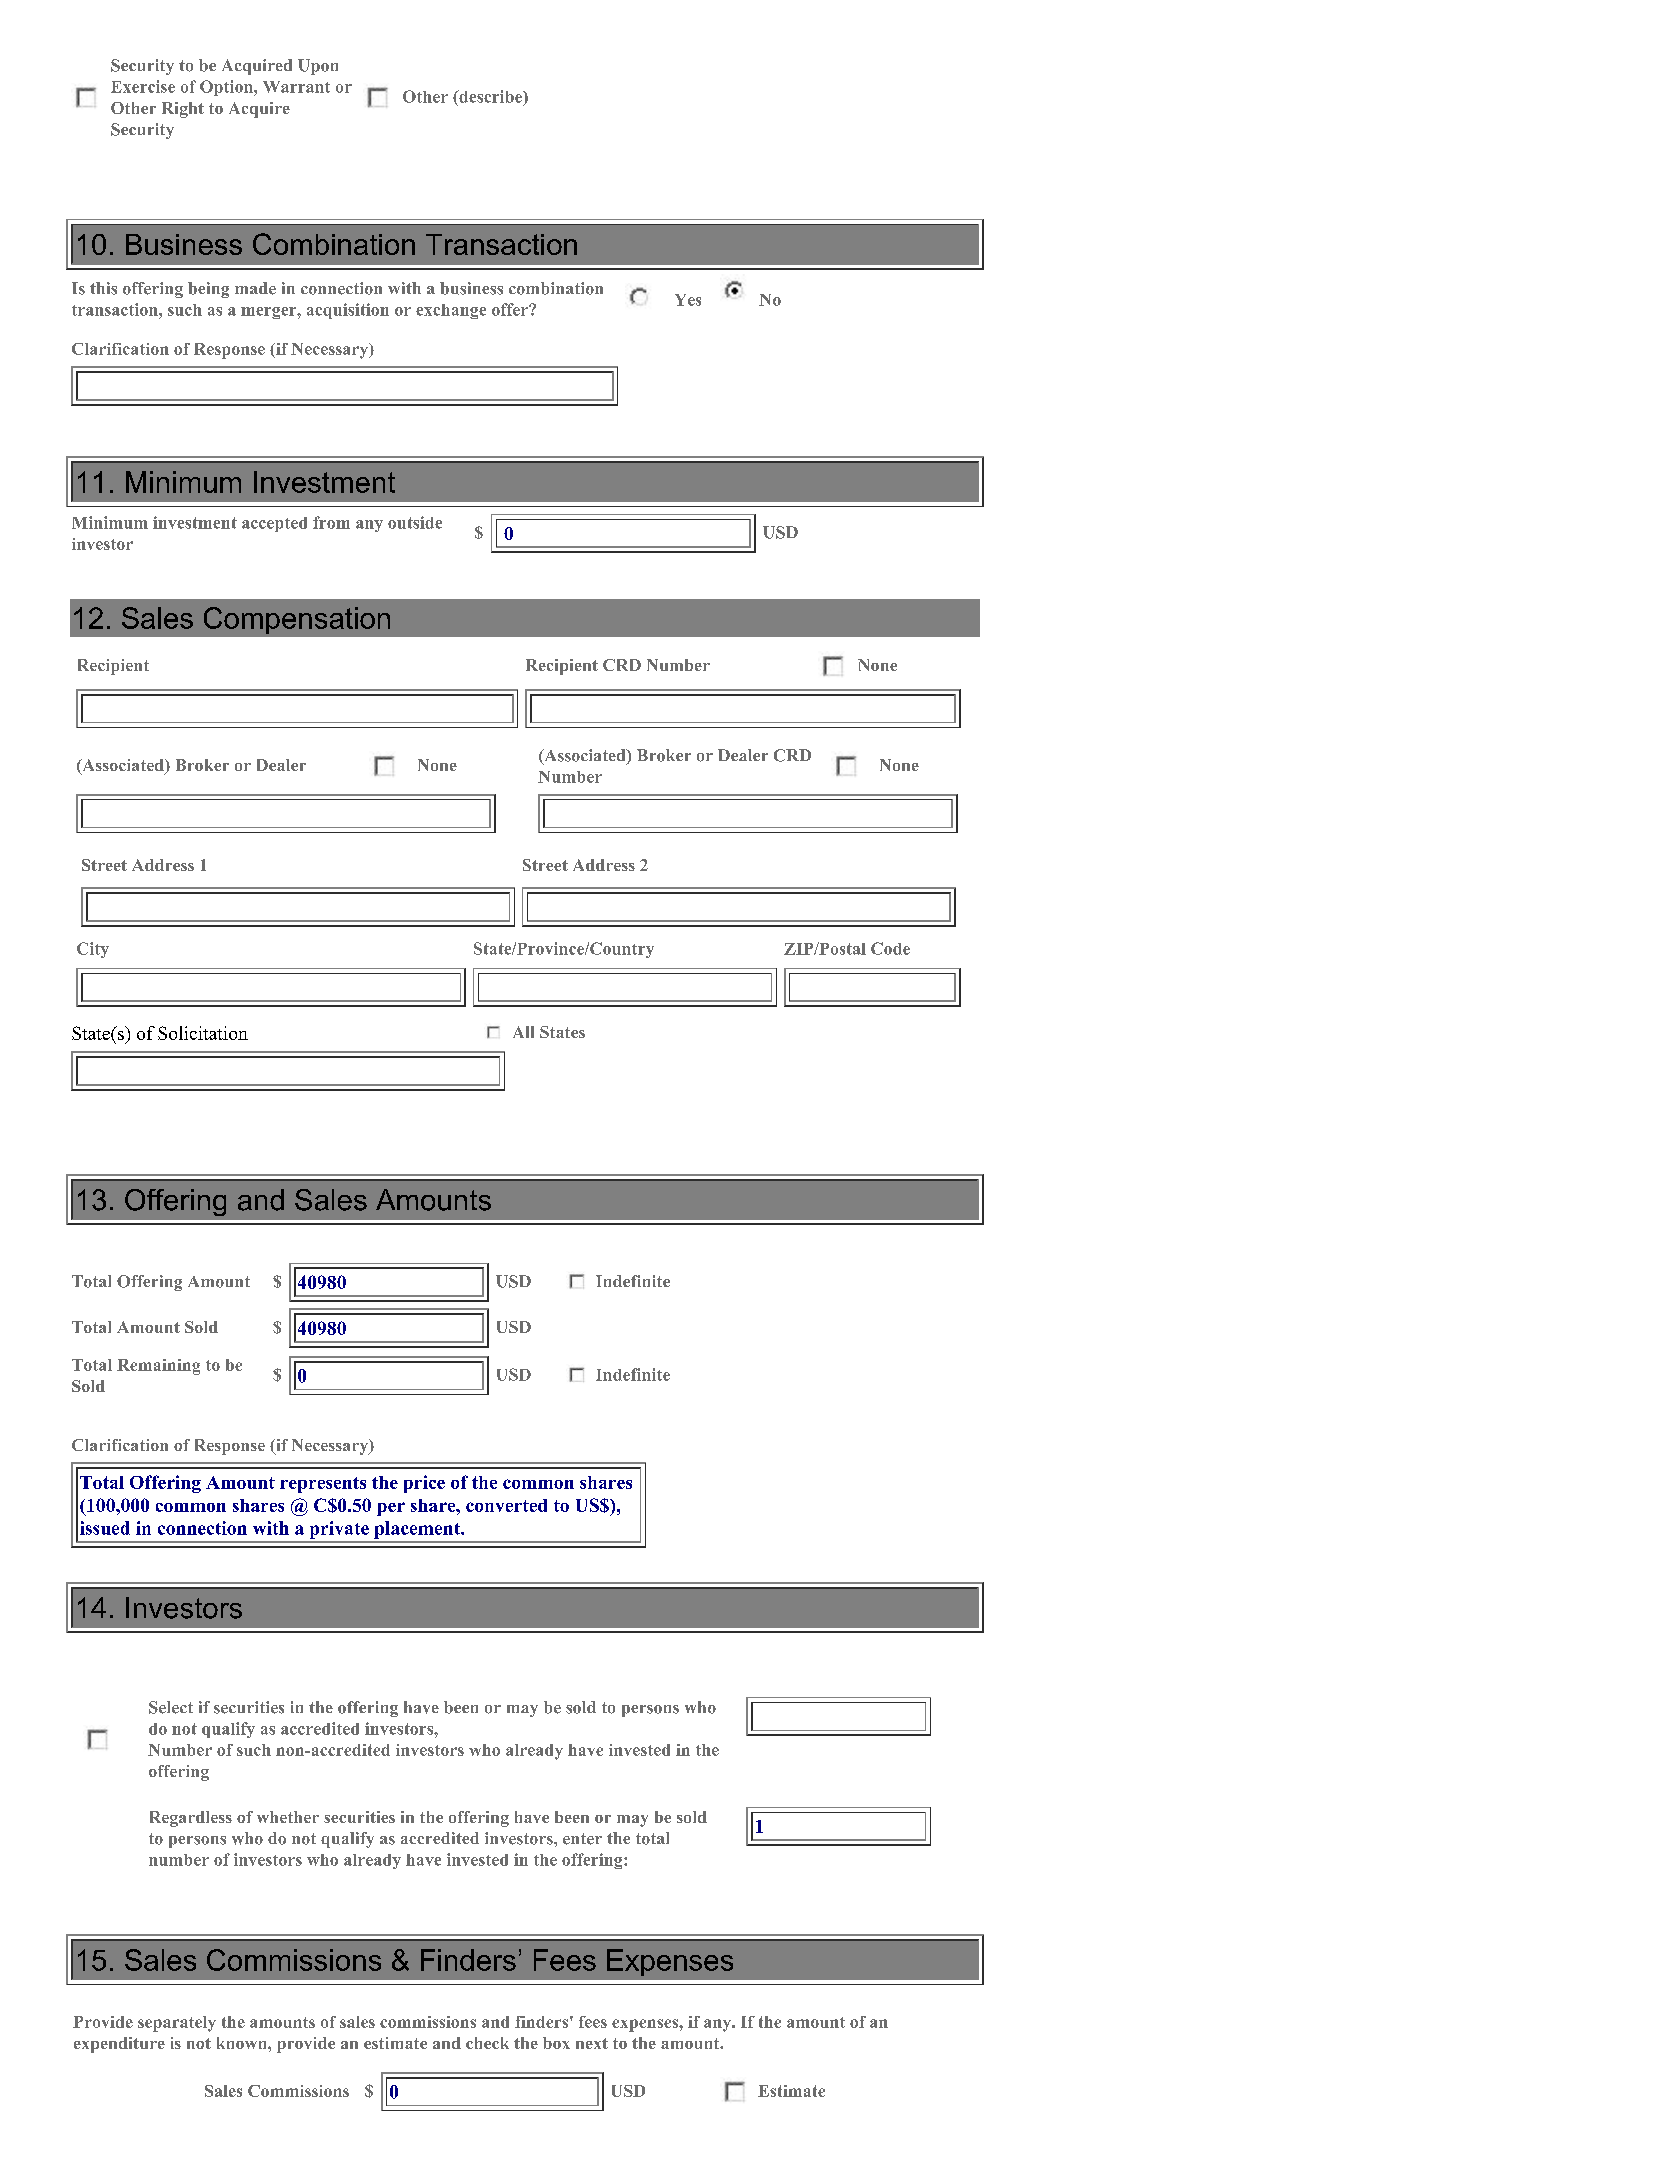  Describe the element at coordinates (451, 311) in the screenshot. I see `exchange` at that location.
